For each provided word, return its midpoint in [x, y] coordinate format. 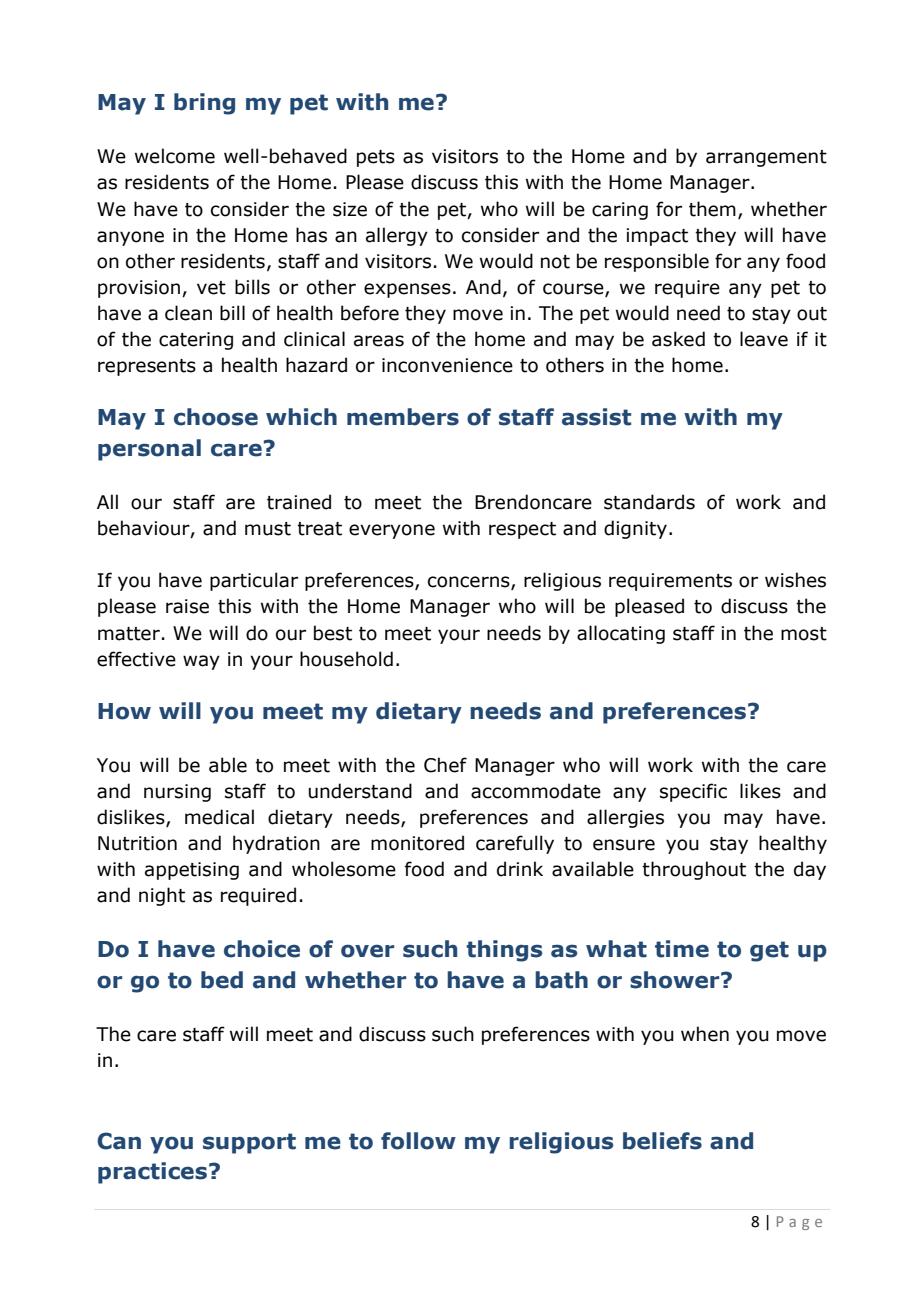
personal [149, 450]
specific [693, 792]
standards [649, 502]
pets [376, 158]
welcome [175, 156]
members [403, 417]
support [249, 1143]
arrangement [766, 158]
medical [219, 817]
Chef [445, 765]
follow [418, 1141]
